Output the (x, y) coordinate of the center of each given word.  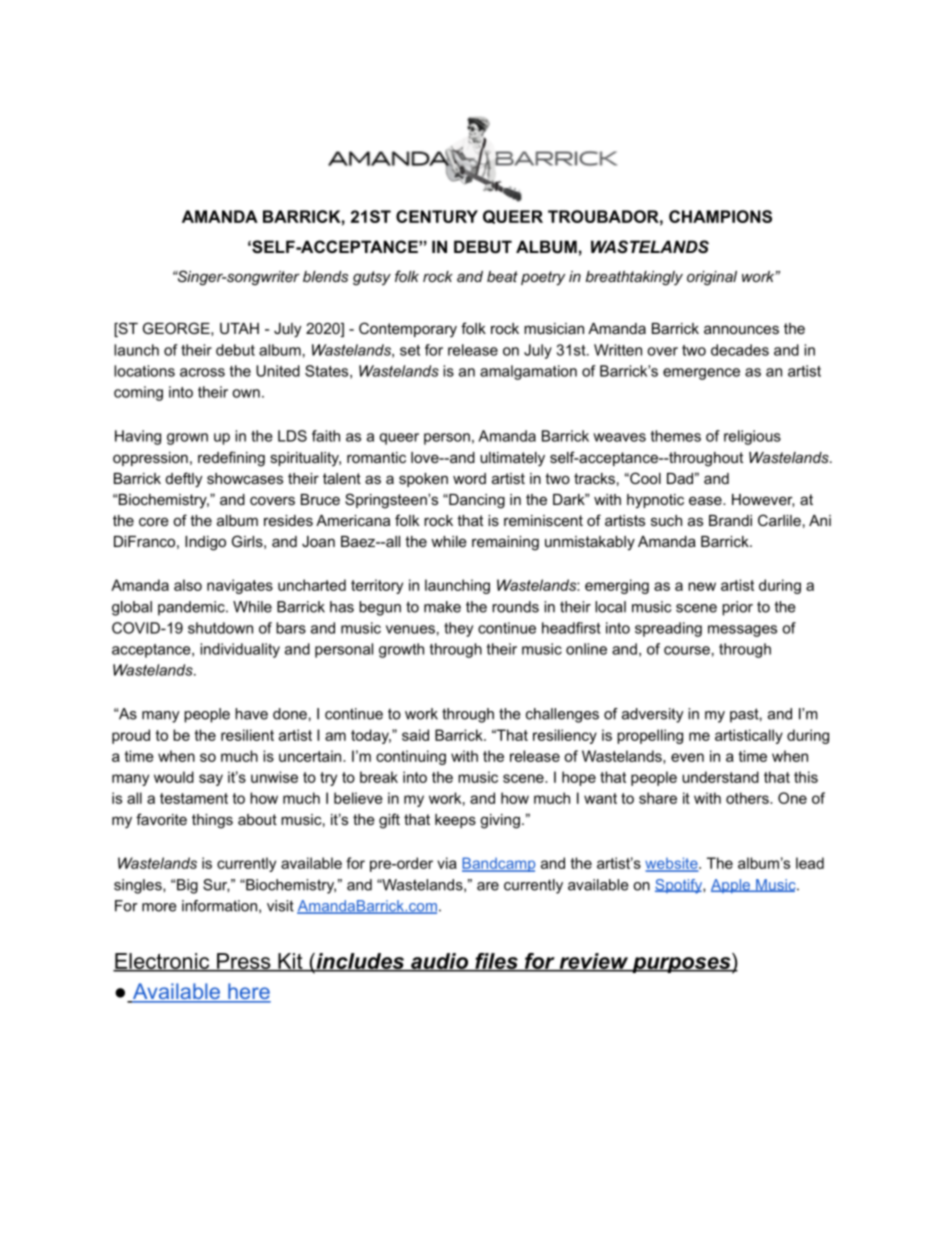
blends (325, 276)
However (763, 500)
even (687, 757)
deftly (184, 480)
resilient (247, 735)
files (496, 962)
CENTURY (437, 216)
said (415, 735)
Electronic (162, 962)
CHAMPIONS (720, 216)
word (469, 478)
